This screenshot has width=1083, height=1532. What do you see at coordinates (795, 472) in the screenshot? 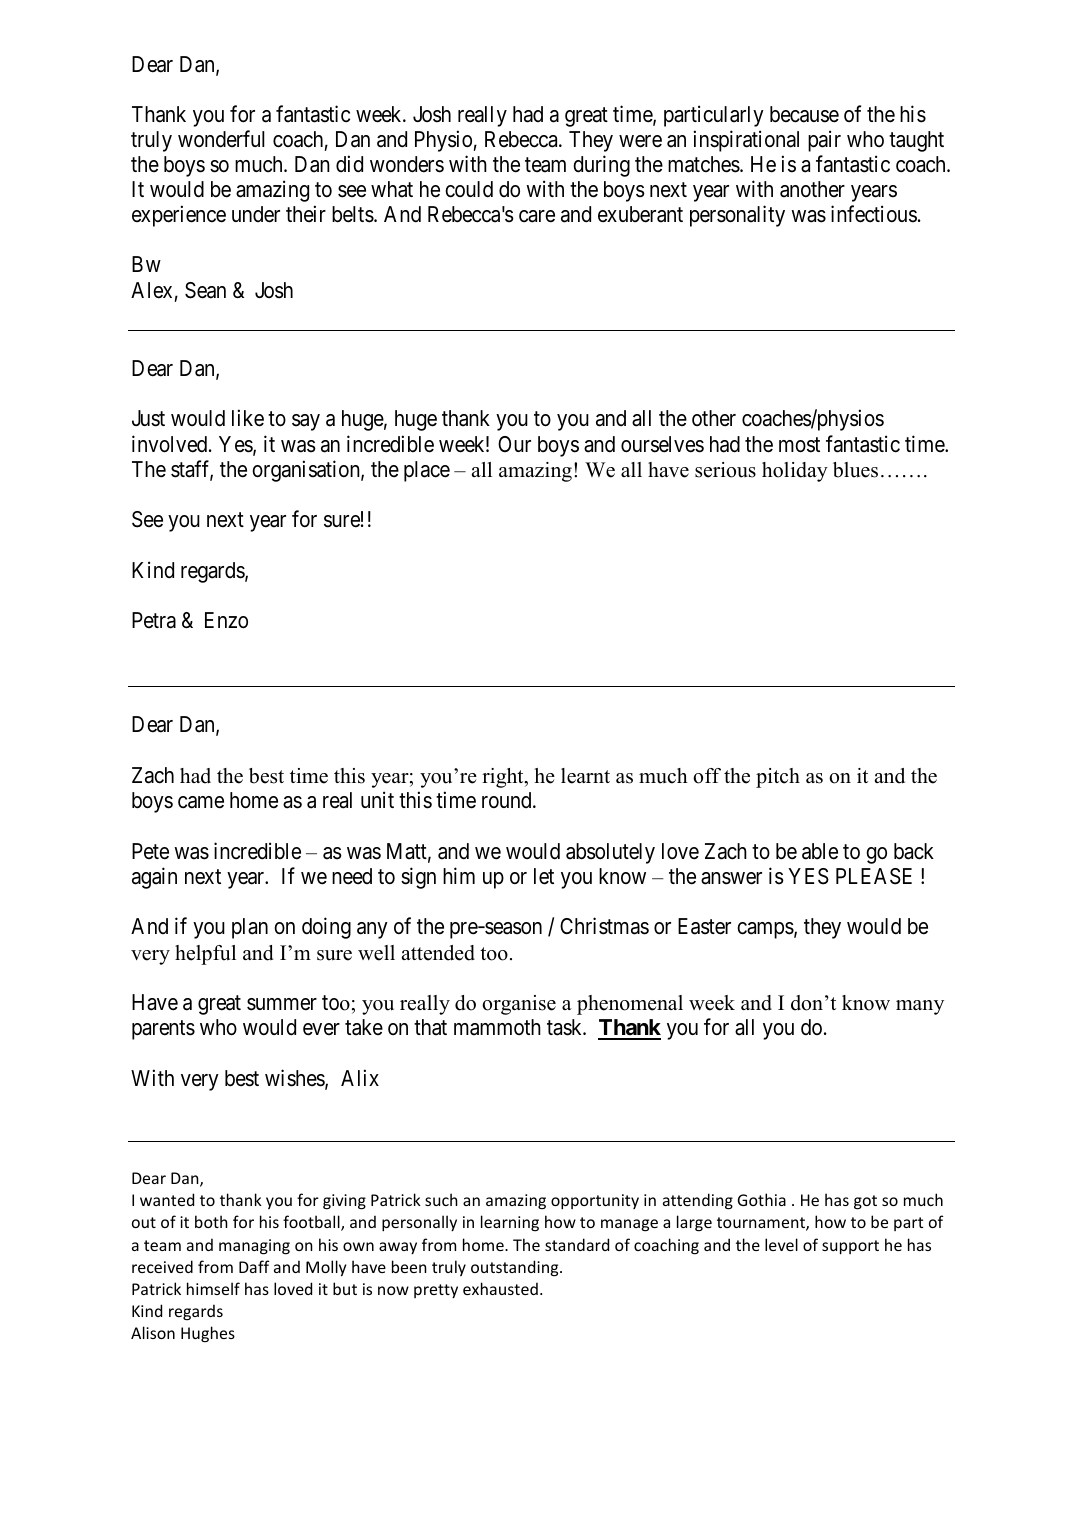
I see `holiday` at bounding box center [795, 472].
